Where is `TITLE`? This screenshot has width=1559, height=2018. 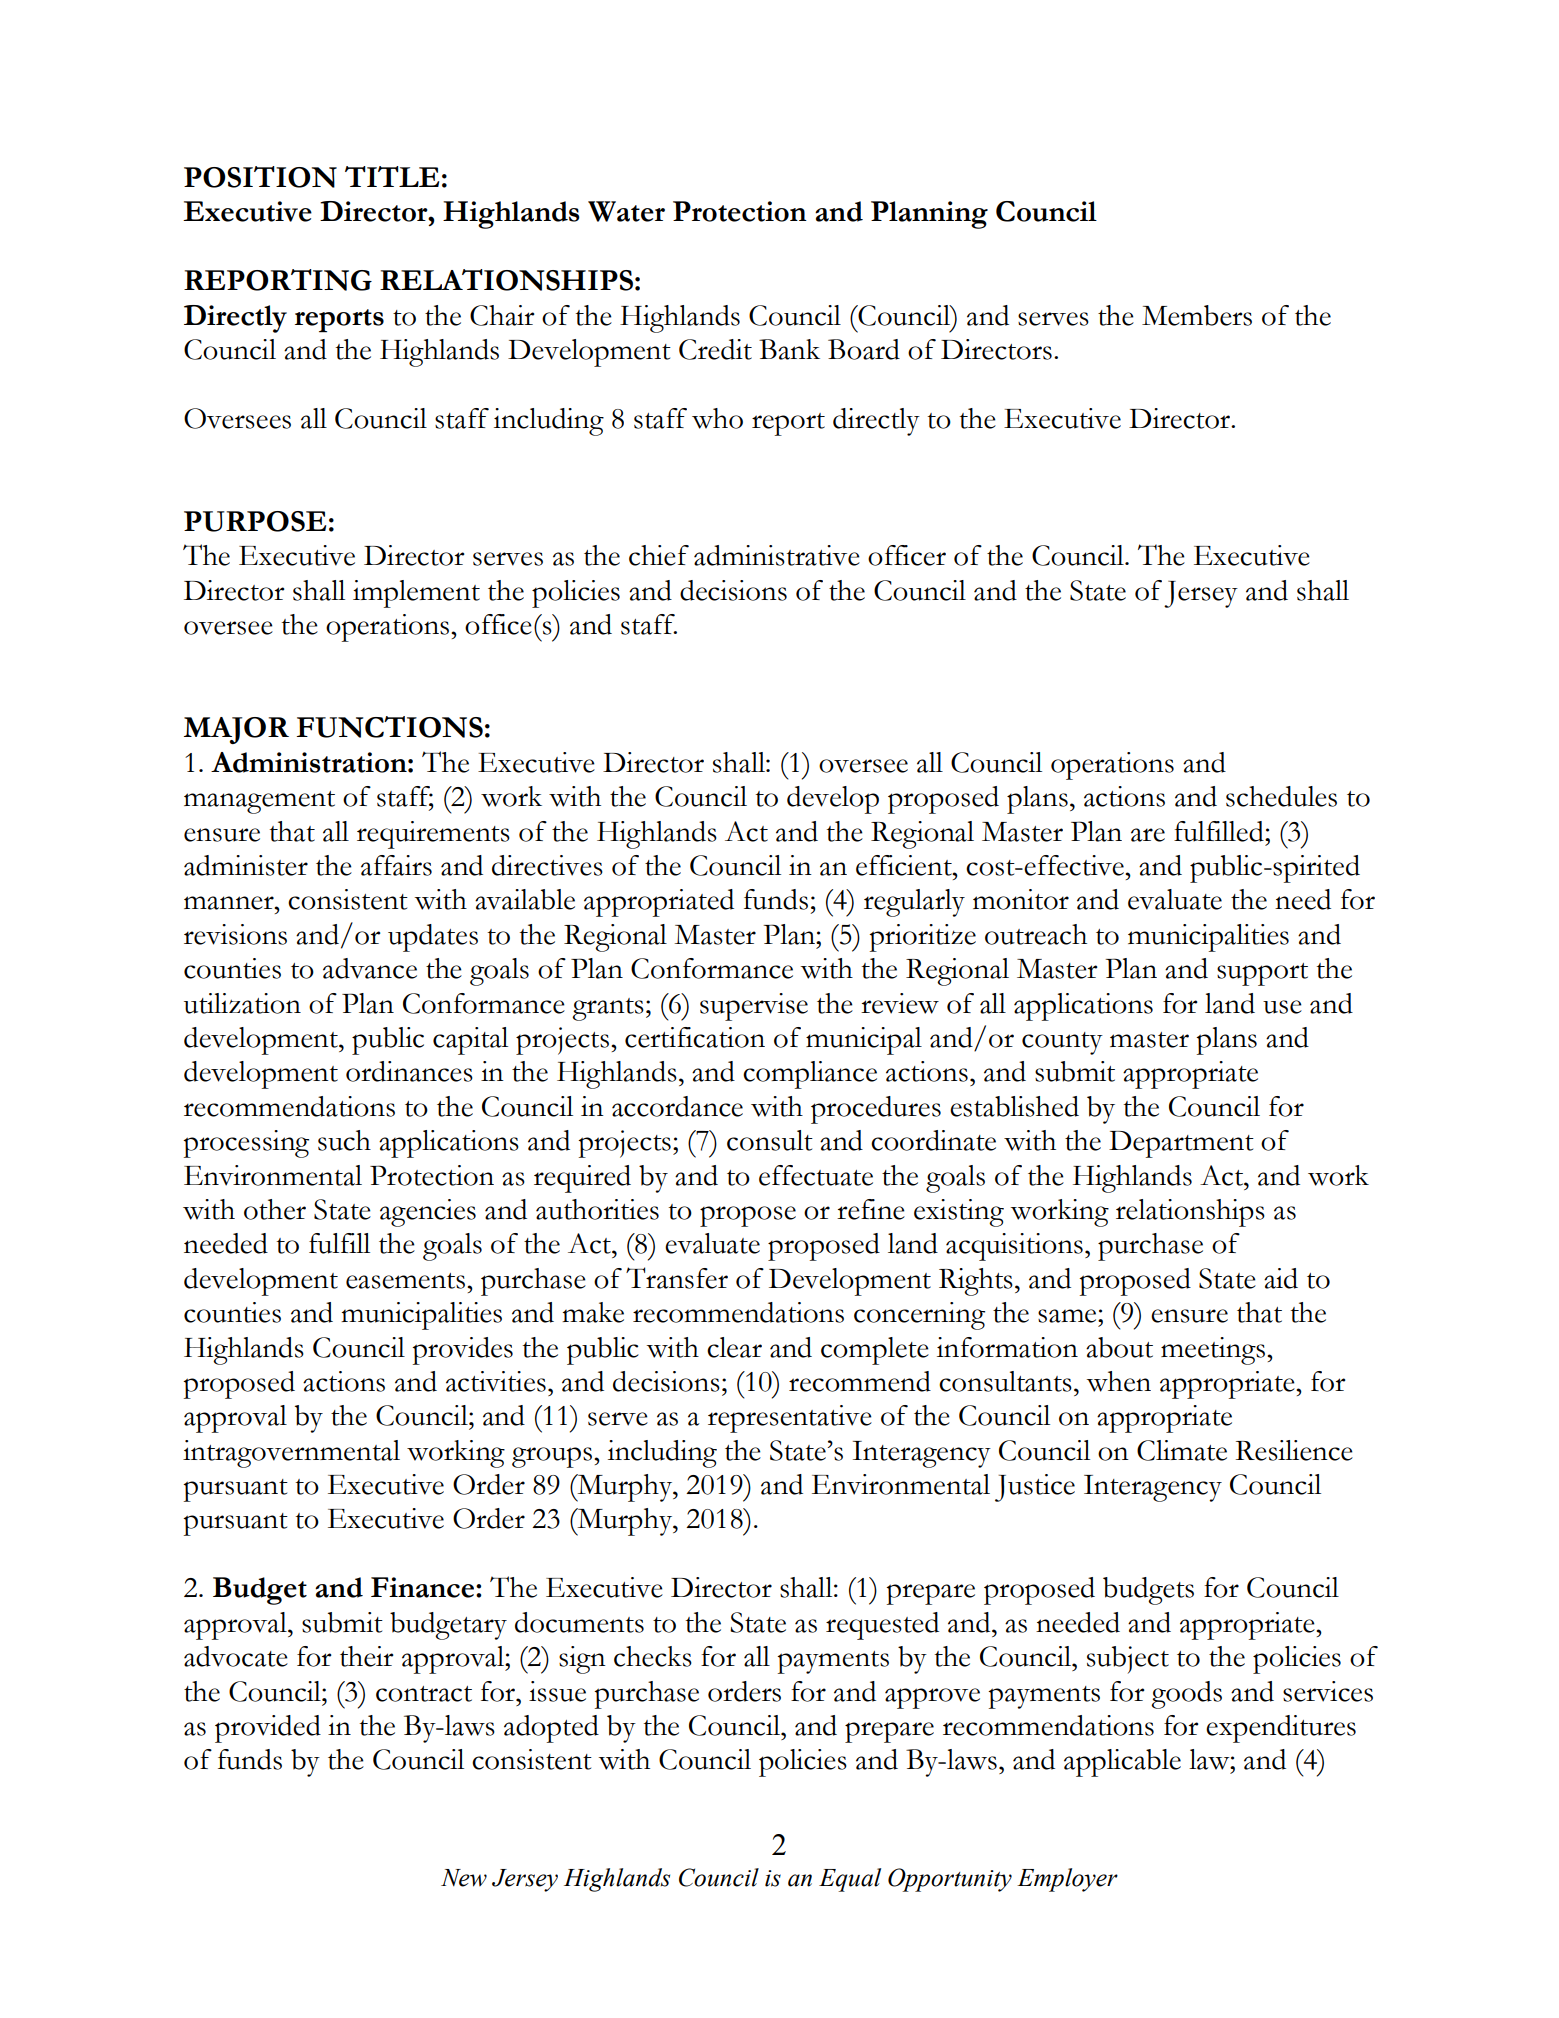 TITLE is located at coordinates (392, 176).
